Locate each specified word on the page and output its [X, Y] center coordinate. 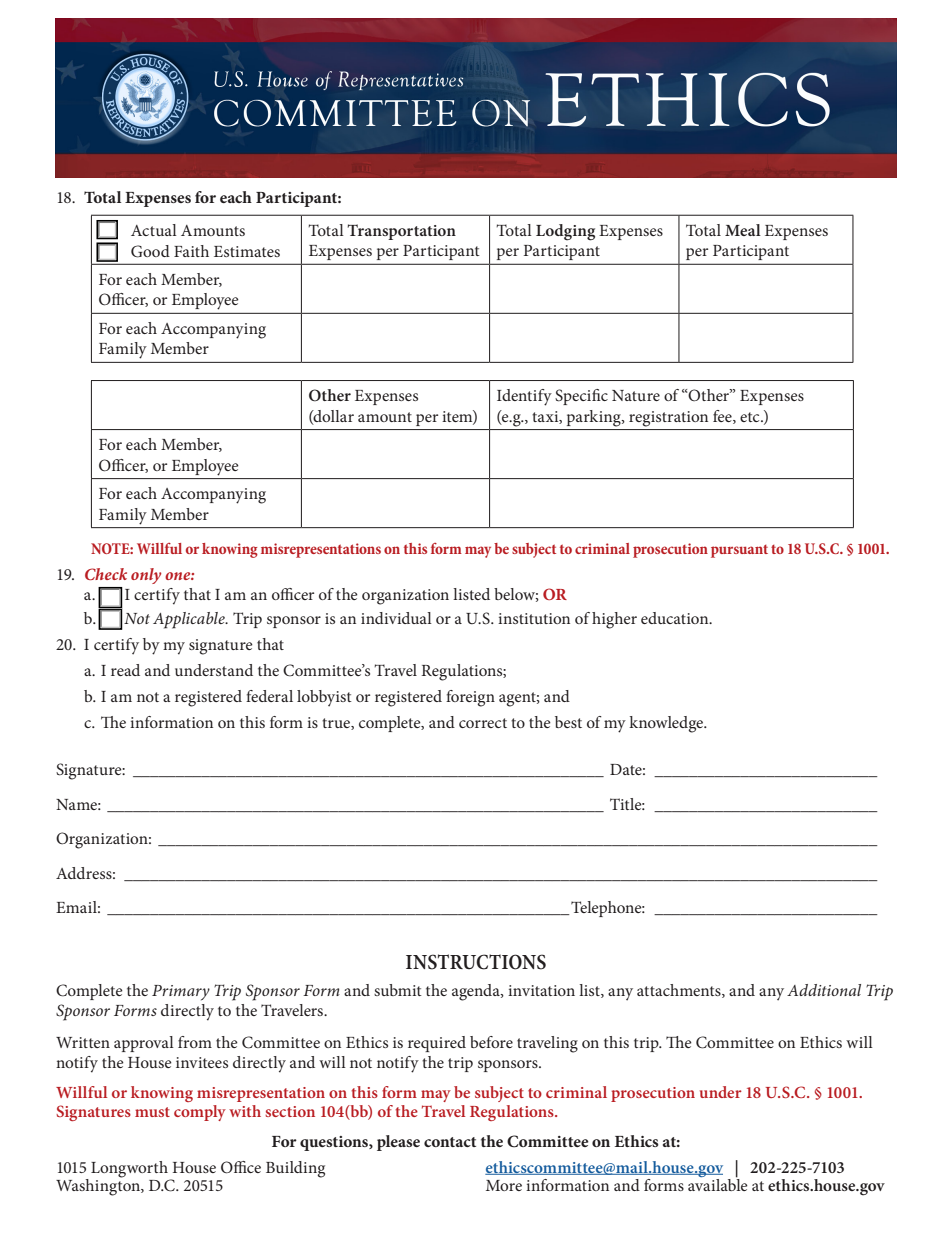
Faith [191, 251]
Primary [181, 993]
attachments [680, 991]
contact [450, 1142]
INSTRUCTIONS [476, 962]
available [718, 1184]
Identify [524, 397]
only [146, 576]
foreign [470, 698]
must [152, 1112]
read [125, 670]
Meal [743, 230]
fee [723, 417]
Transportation [401, 232]
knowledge [667, 724]
